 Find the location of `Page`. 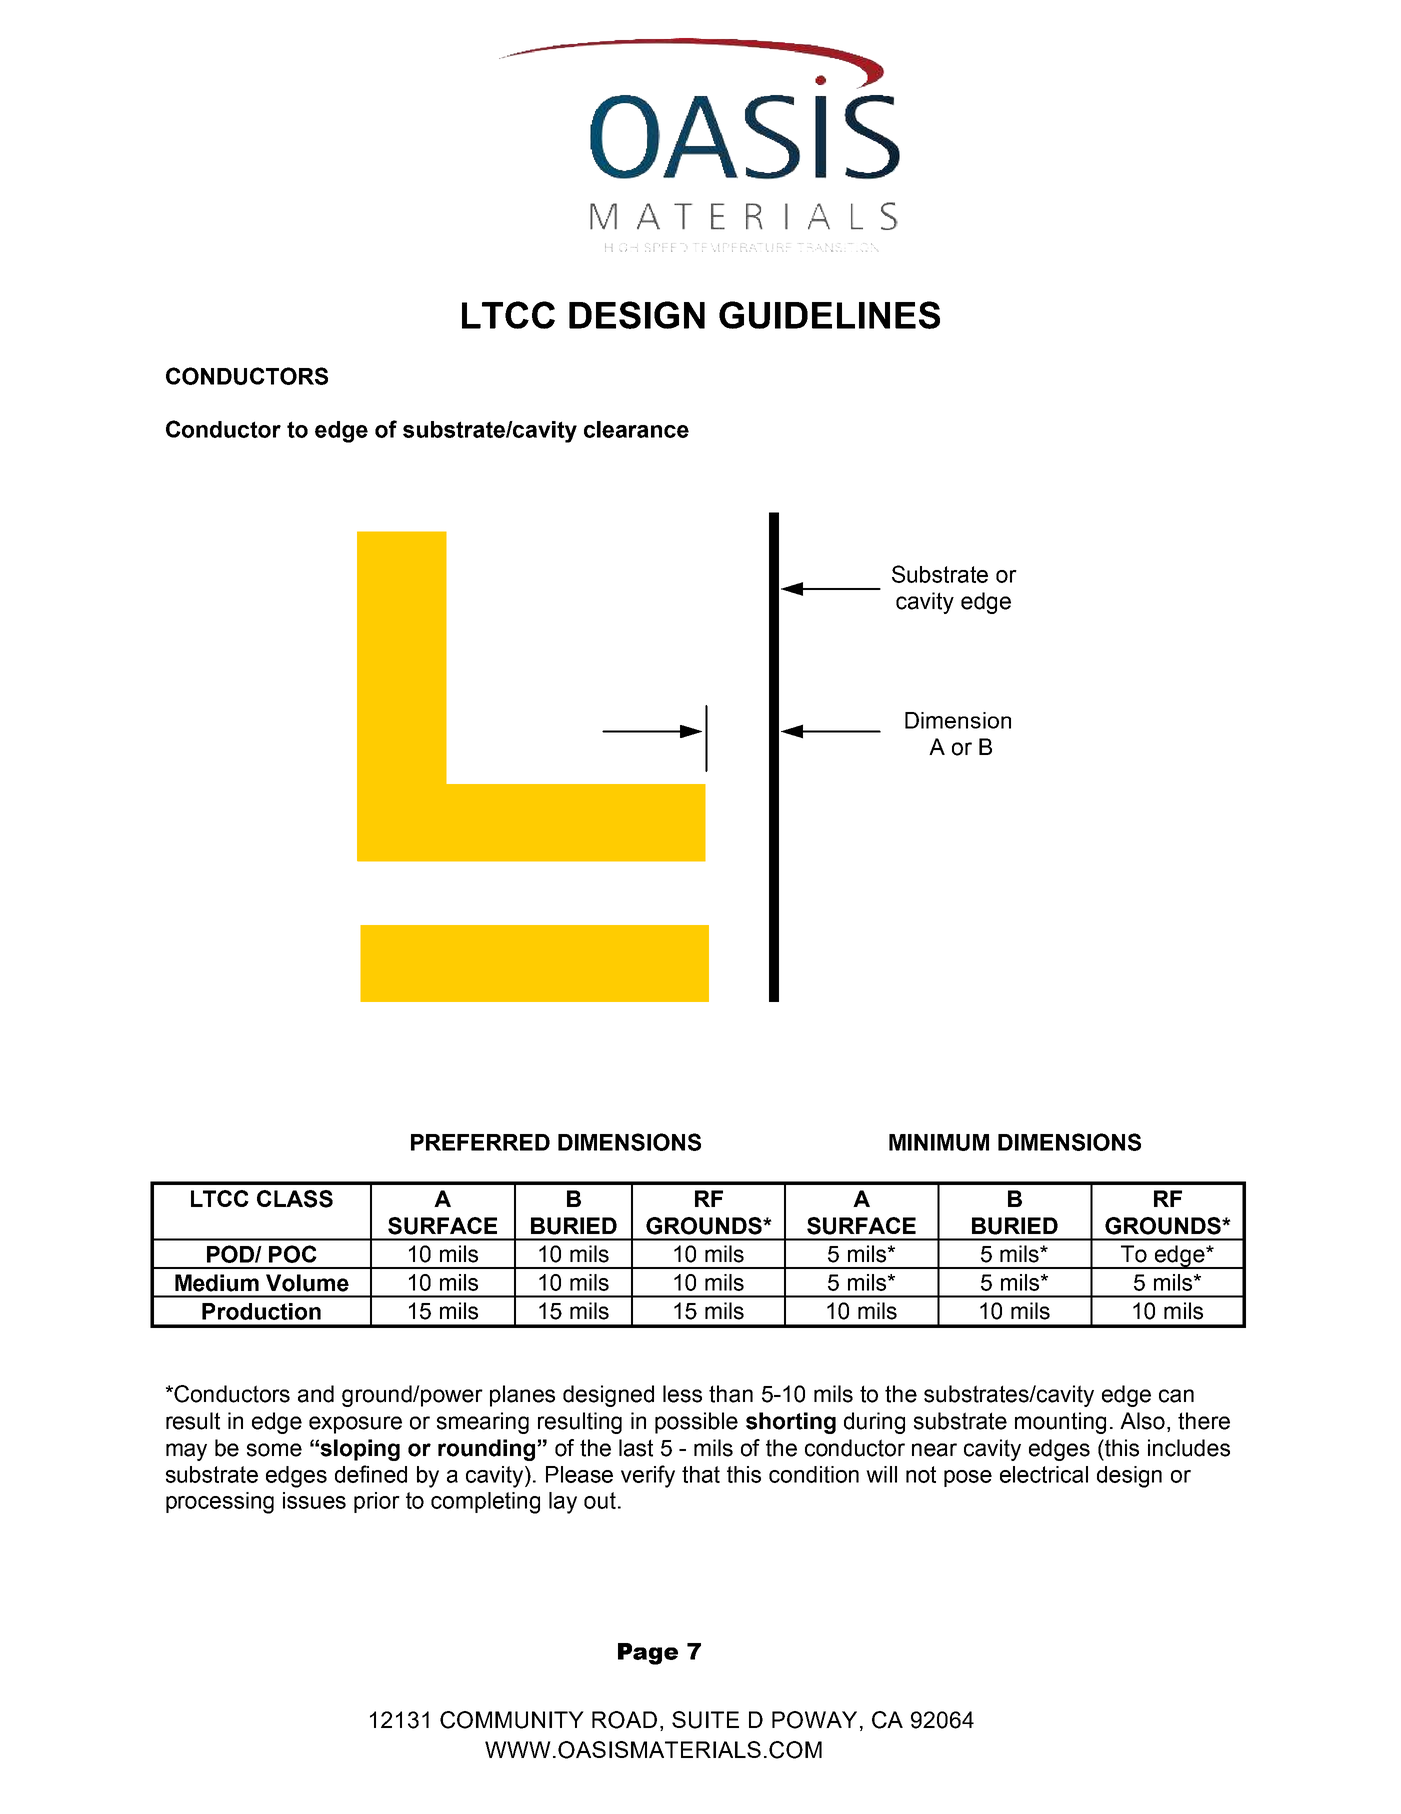

Page is located at coordinates (648, 1654).
